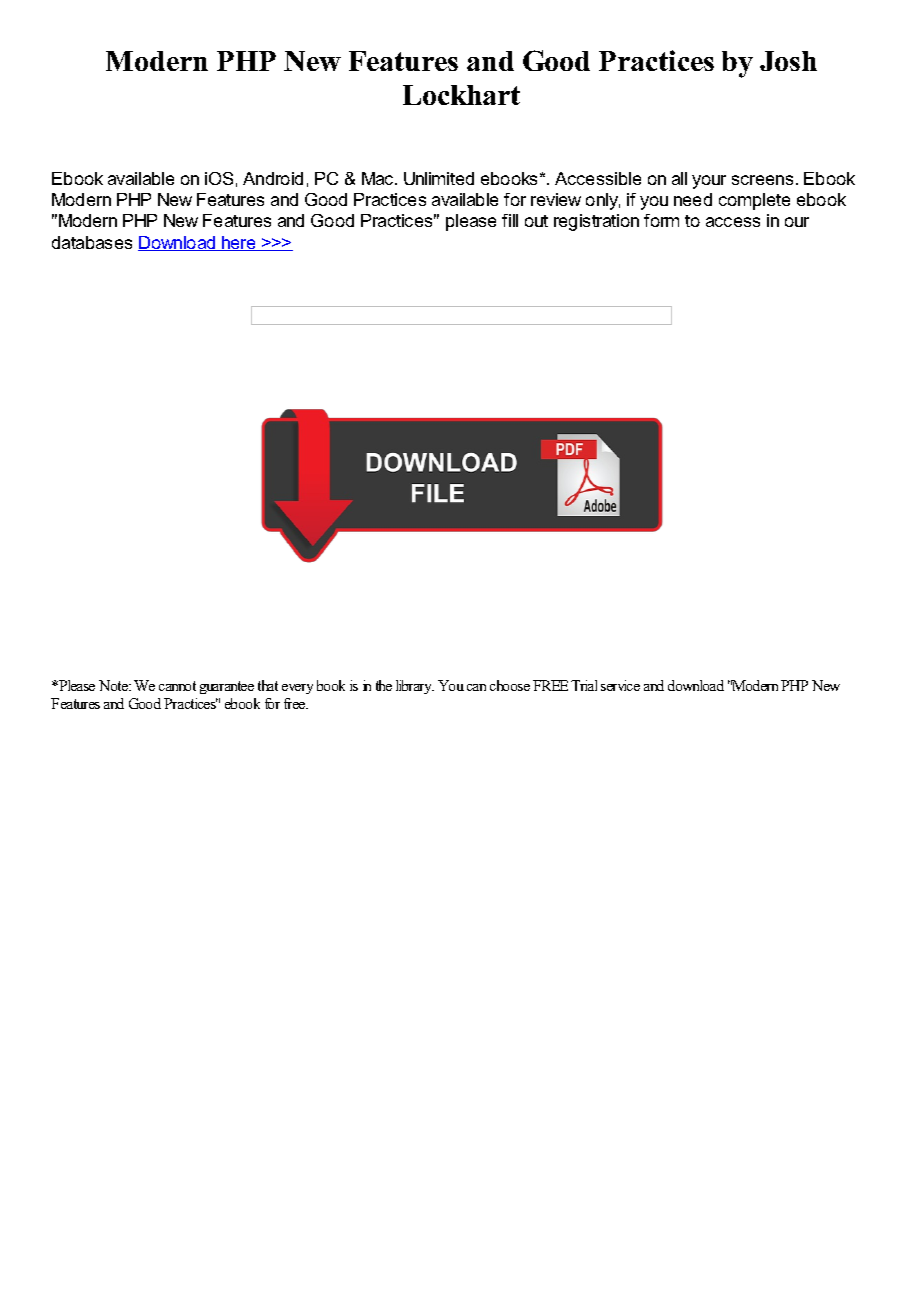  Describe the element at coordinates (273, 178) in the screenshot. I see `Android` at that location.
